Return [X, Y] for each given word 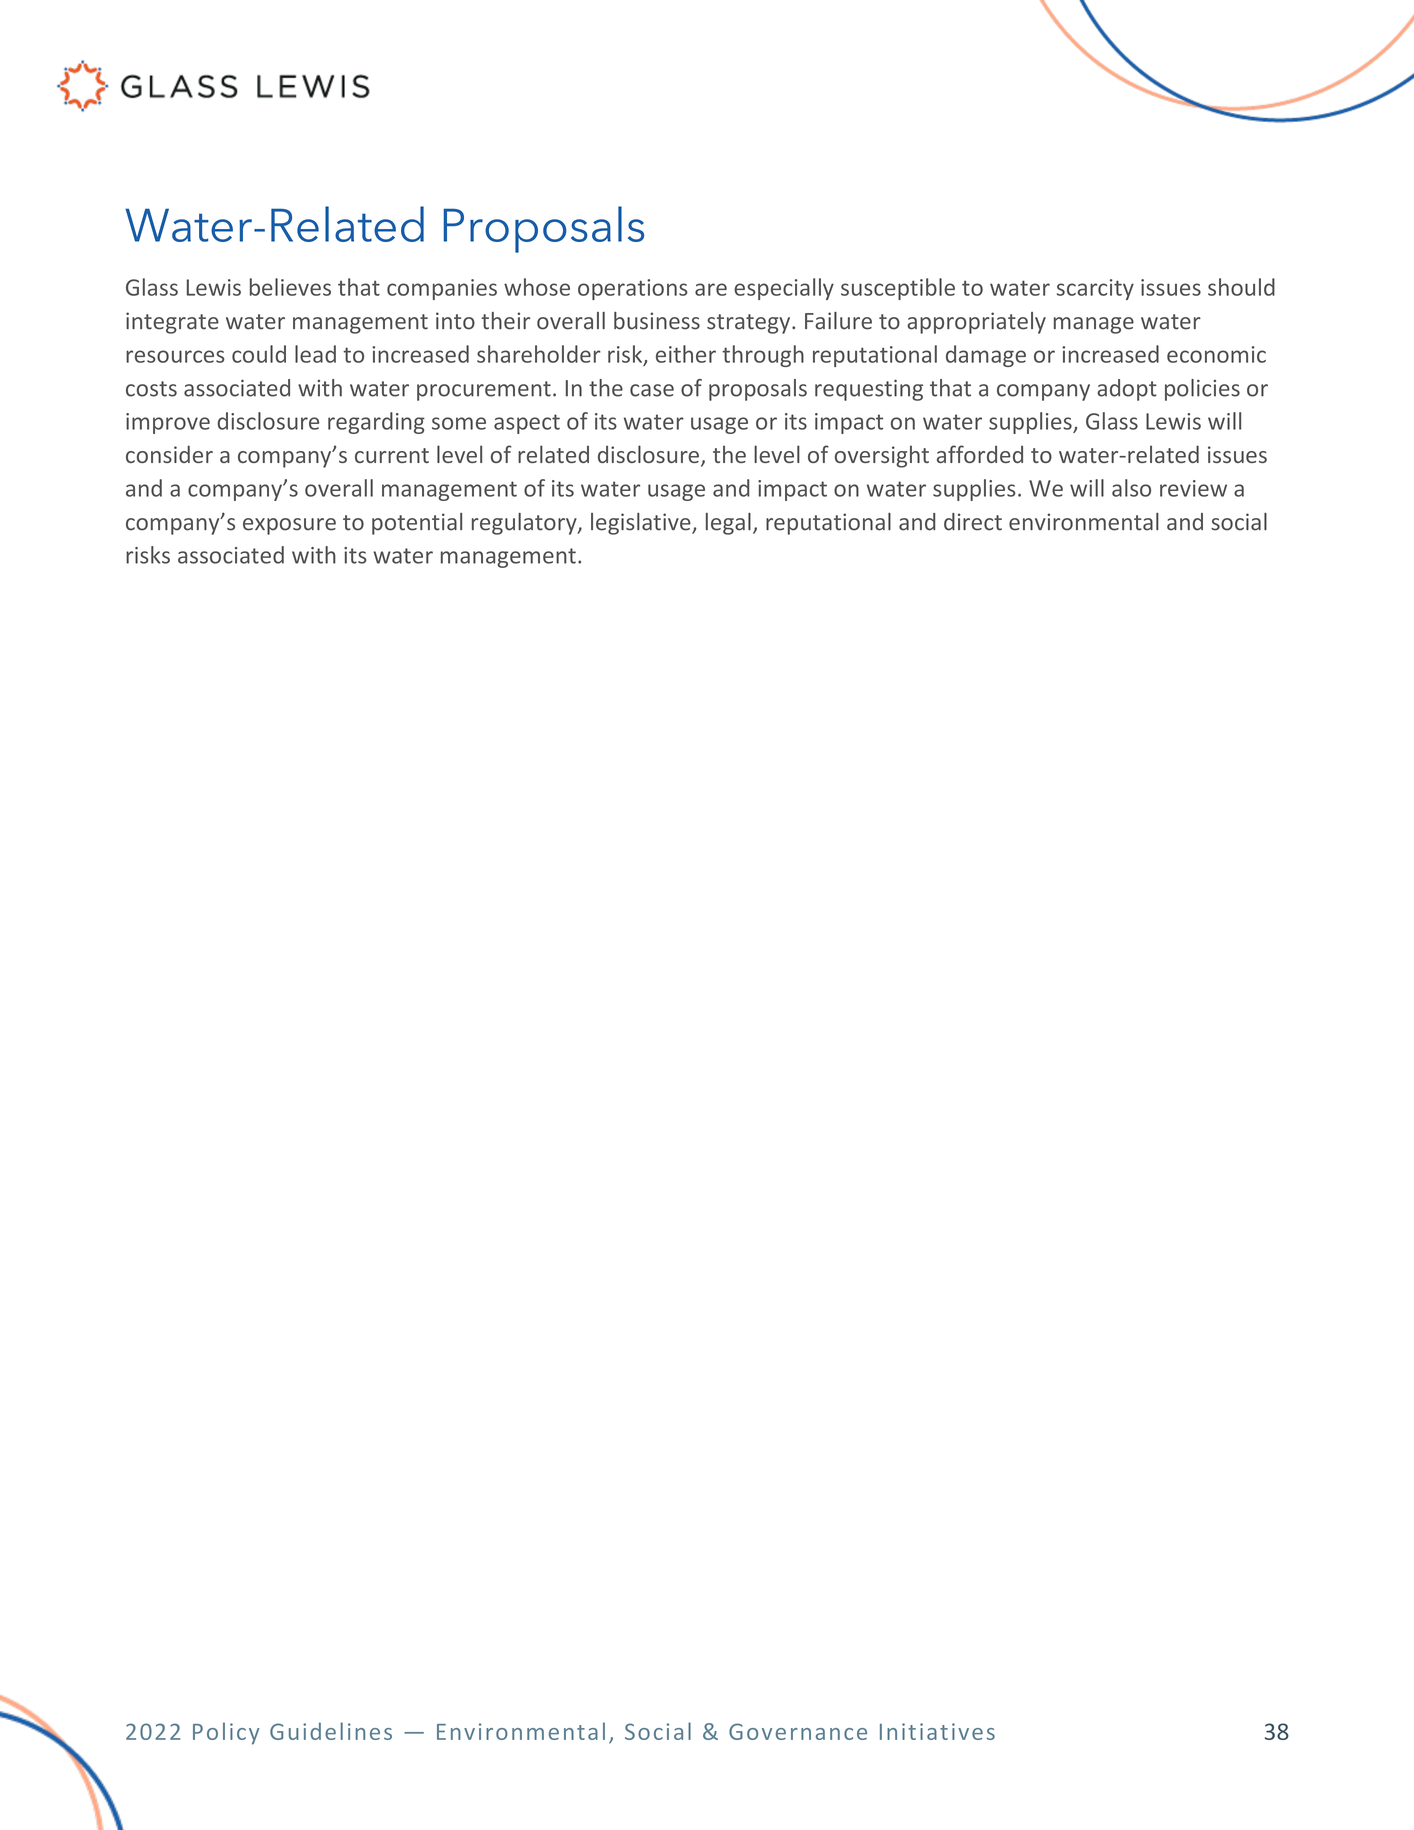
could [259, 354]
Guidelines [331, 1731]
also [1131, 488]
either [686, 354]
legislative [642, 524]
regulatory [525, 524]
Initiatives [937, 1731]
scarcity [1095, 289]
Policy [226, 1733]
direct [973, 522]
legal [728, 524]
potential [417, 524]
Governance [798, 1731]
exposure [289, 526]
